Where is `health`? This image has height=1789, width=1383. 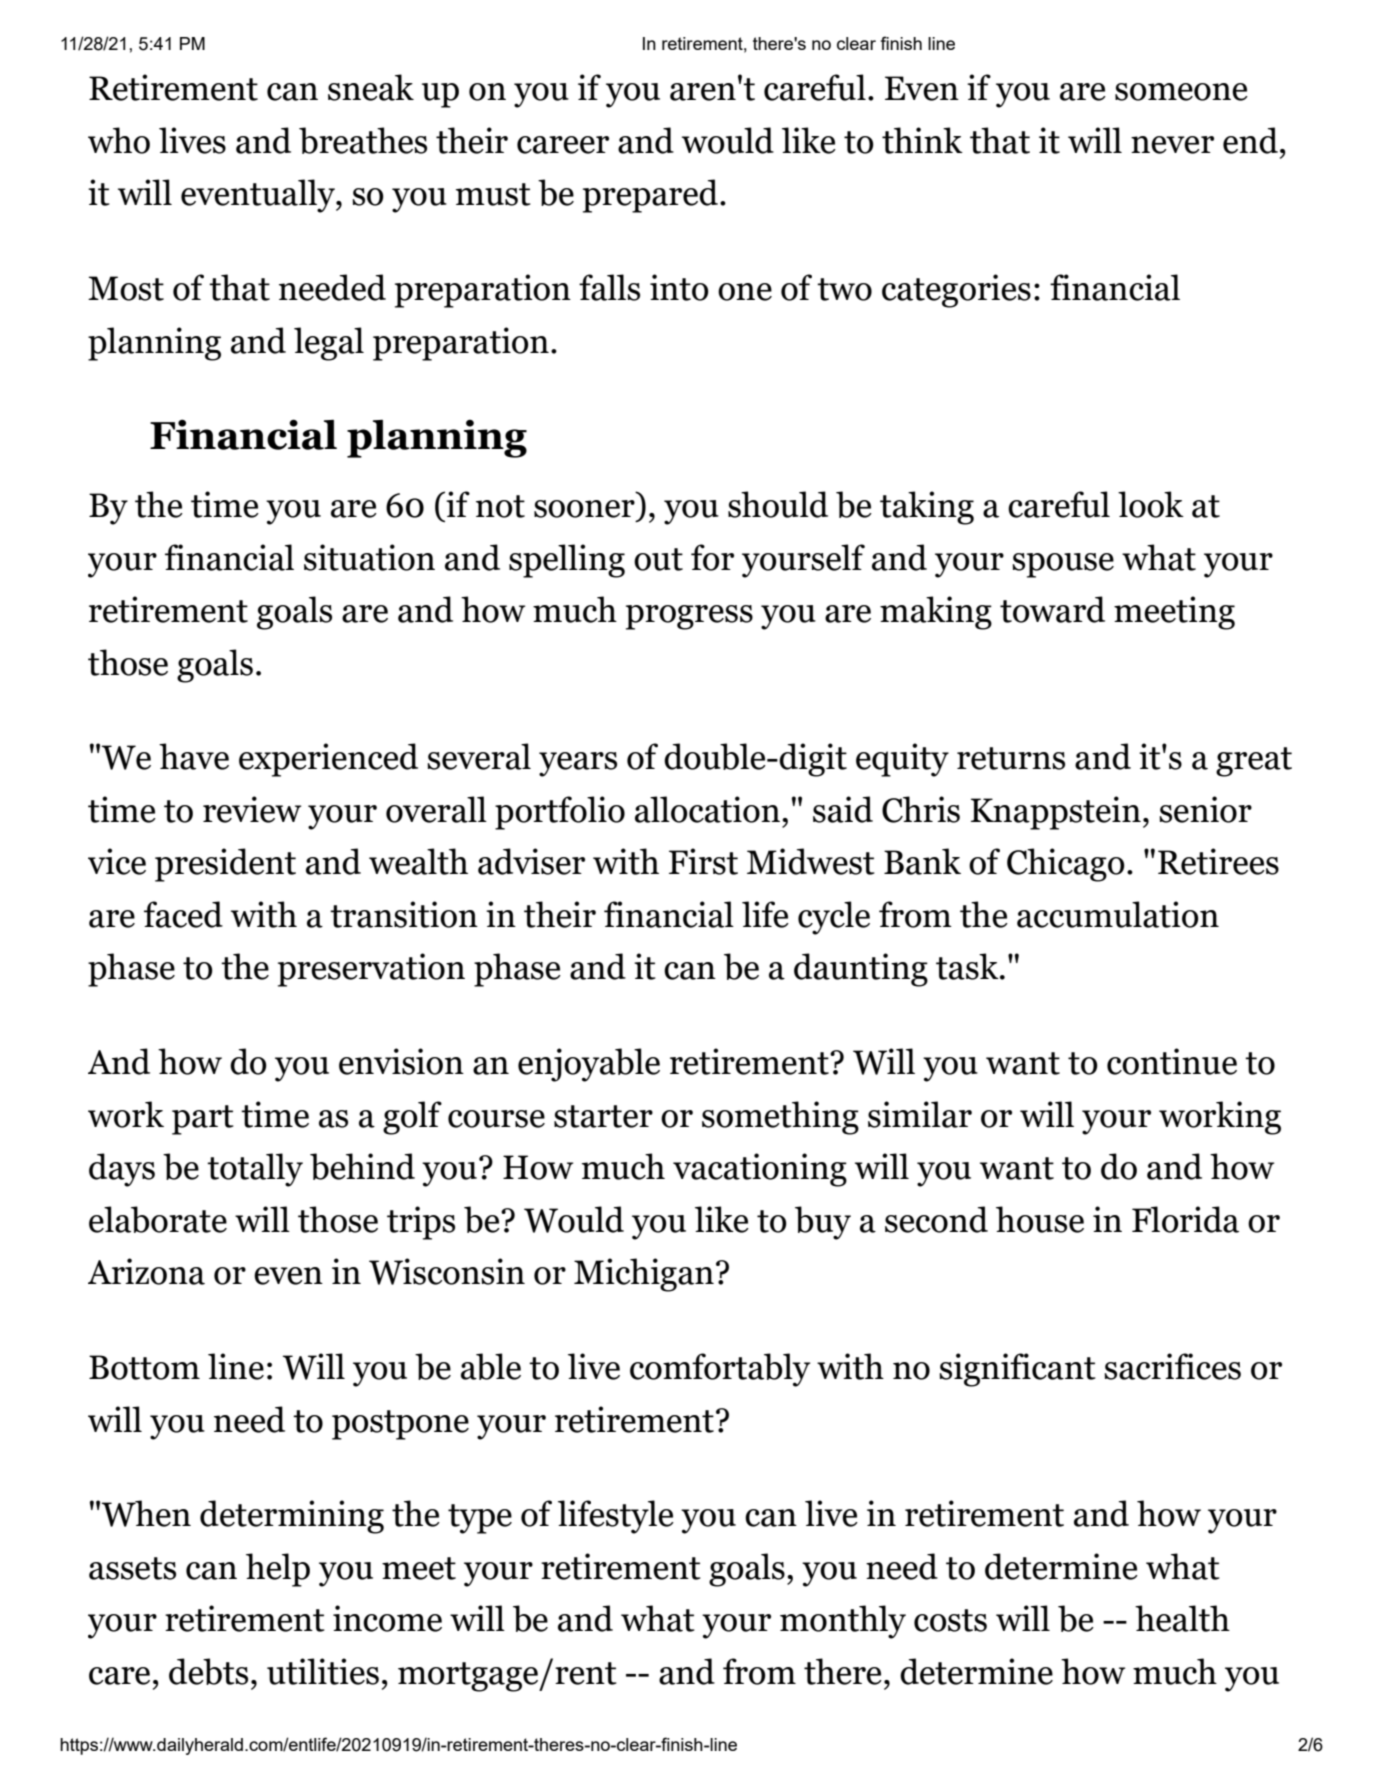
health is located at coordinates (1182, 1618).
